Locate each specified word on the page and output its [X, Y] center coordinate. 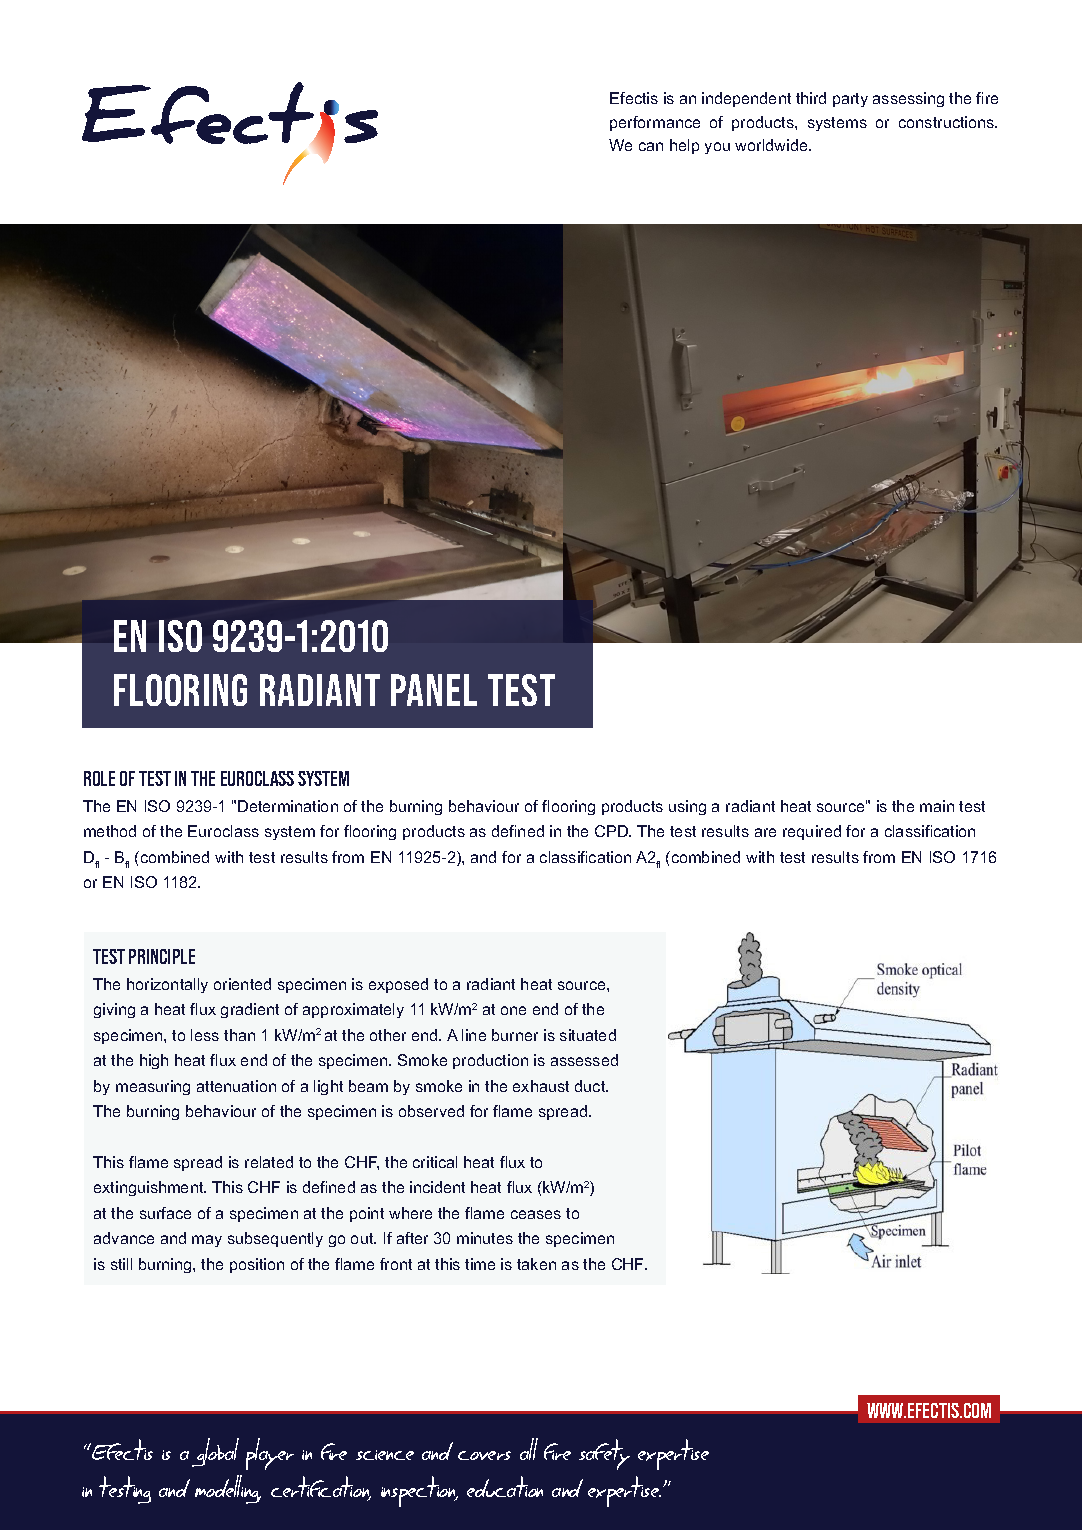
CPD [612, 831]
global [215, 1452]
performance [655, 123]
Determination [288, 806]
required [812, 832]
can [651, 146]
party [850, 100]
